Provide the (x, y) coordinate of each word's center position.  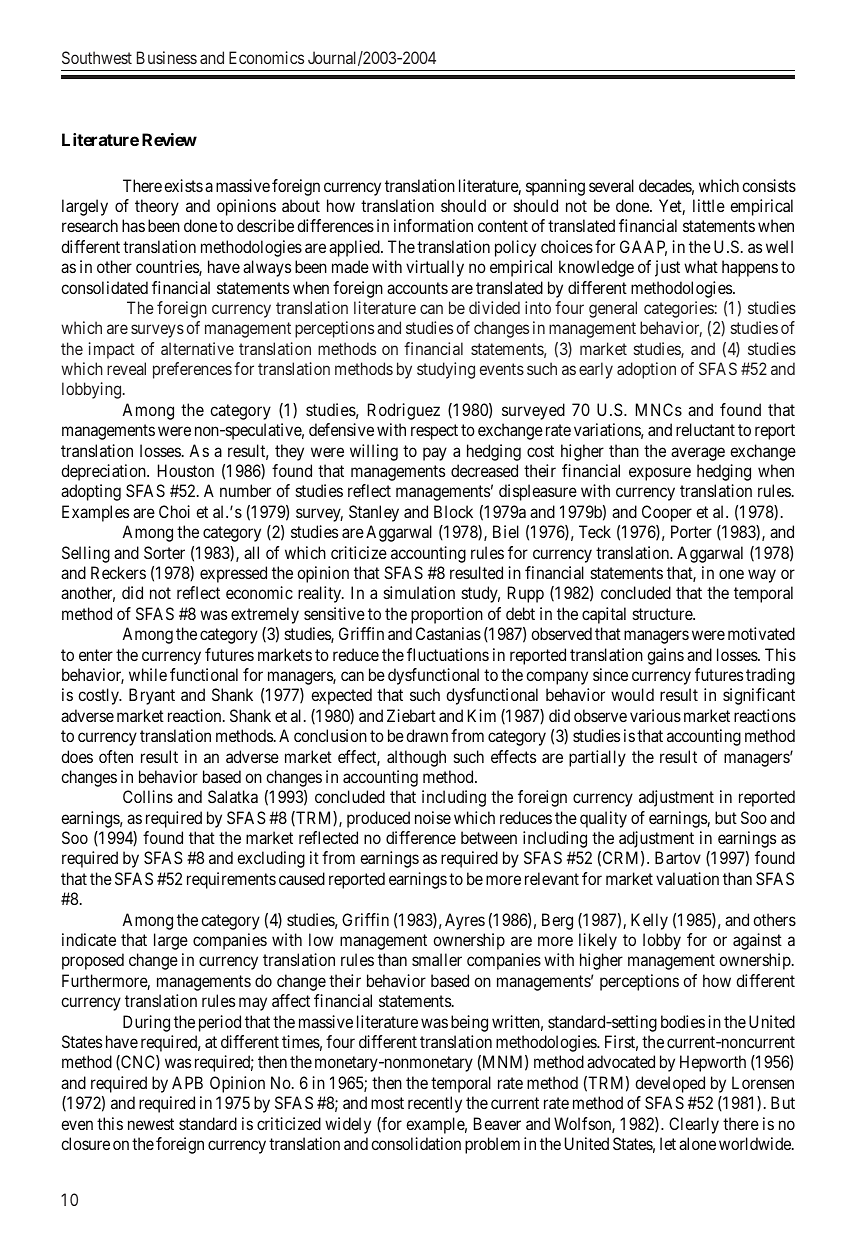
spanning (555, 187)
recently (435, 1104)
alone (697, 1143)
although (416, 758)
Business (167, 57)
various (655, 715)
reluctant (705, 429)
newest (151, 1124)
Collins (148, 796)
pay (435, 454)
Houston (186, 470)
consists (769, 185)
